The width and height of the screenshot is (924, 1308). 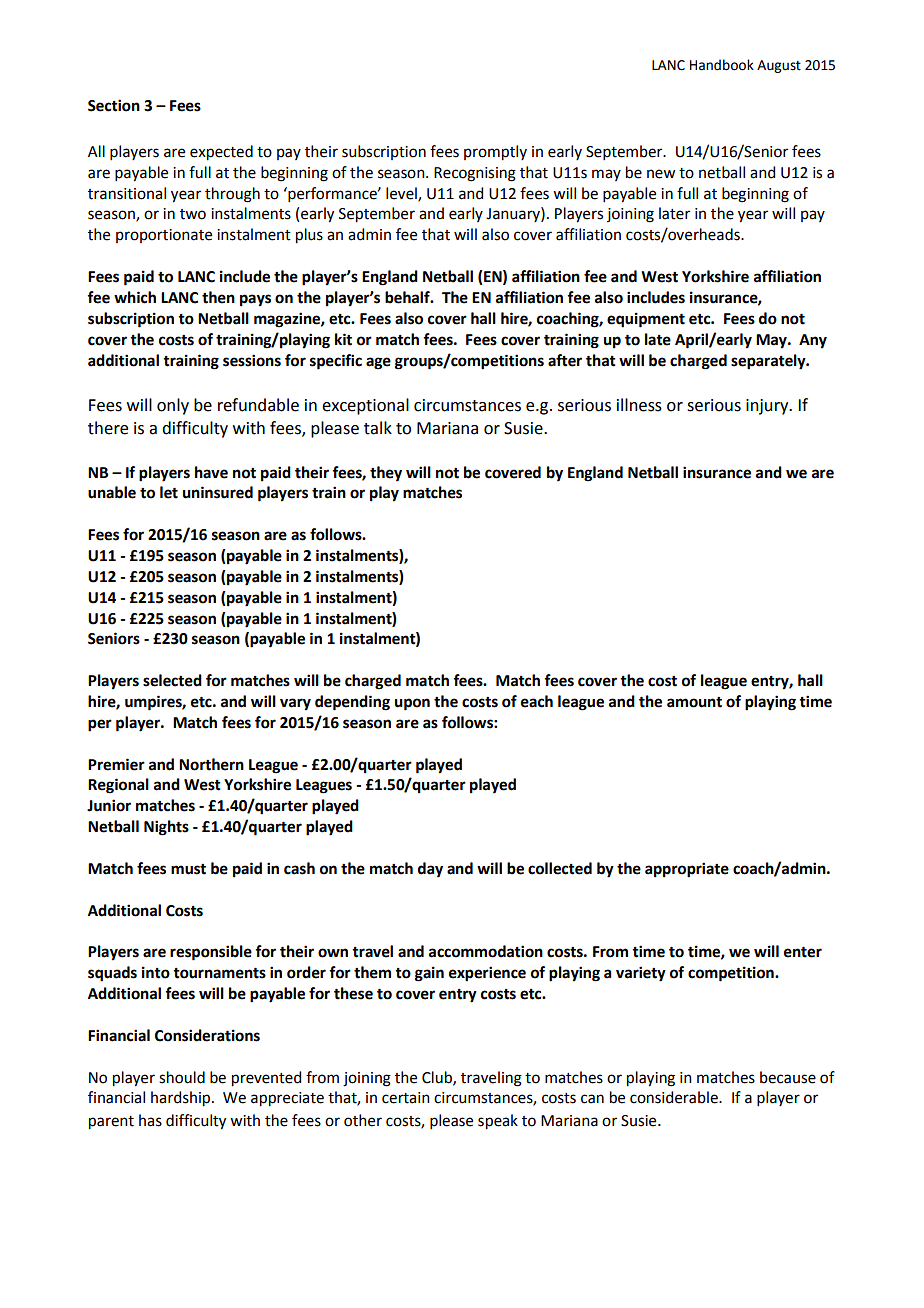 What do you see at coordinates (172, 680) in the screenshot?
I see `selected` at bounding box center [172, 680].
